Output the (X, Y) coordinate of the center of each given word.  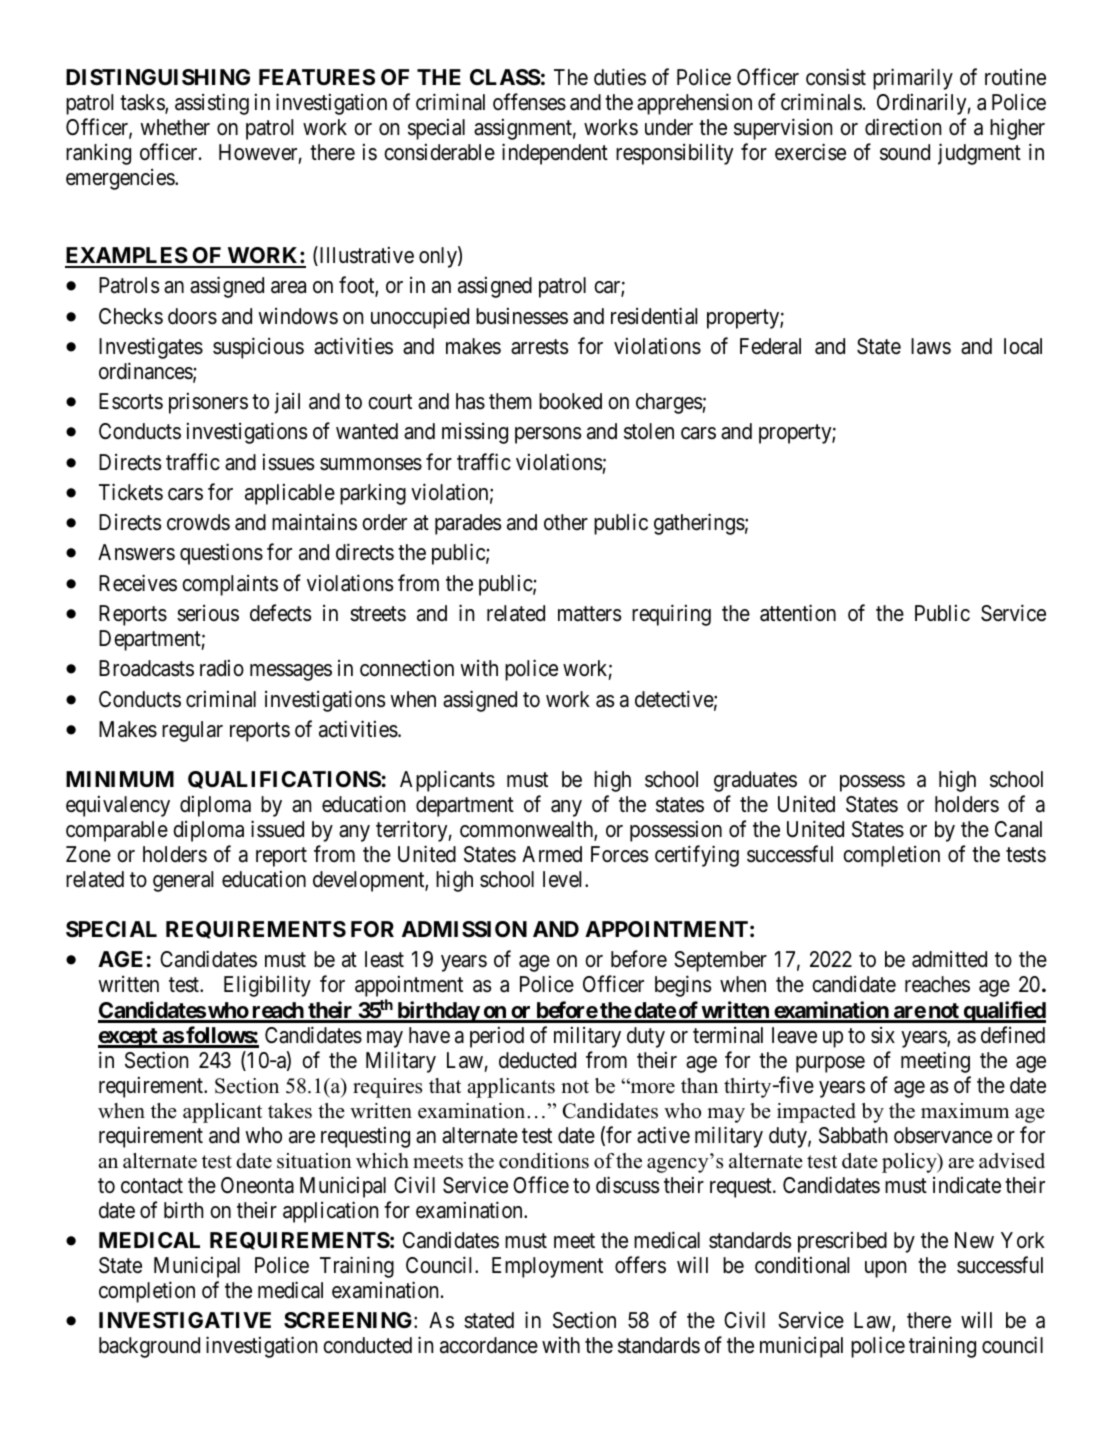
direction (903, 127)
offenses (529, 102)
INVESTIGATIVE (185, 1320)
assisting (212, 104)
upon (885, 1269)
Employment (547, 1267)
